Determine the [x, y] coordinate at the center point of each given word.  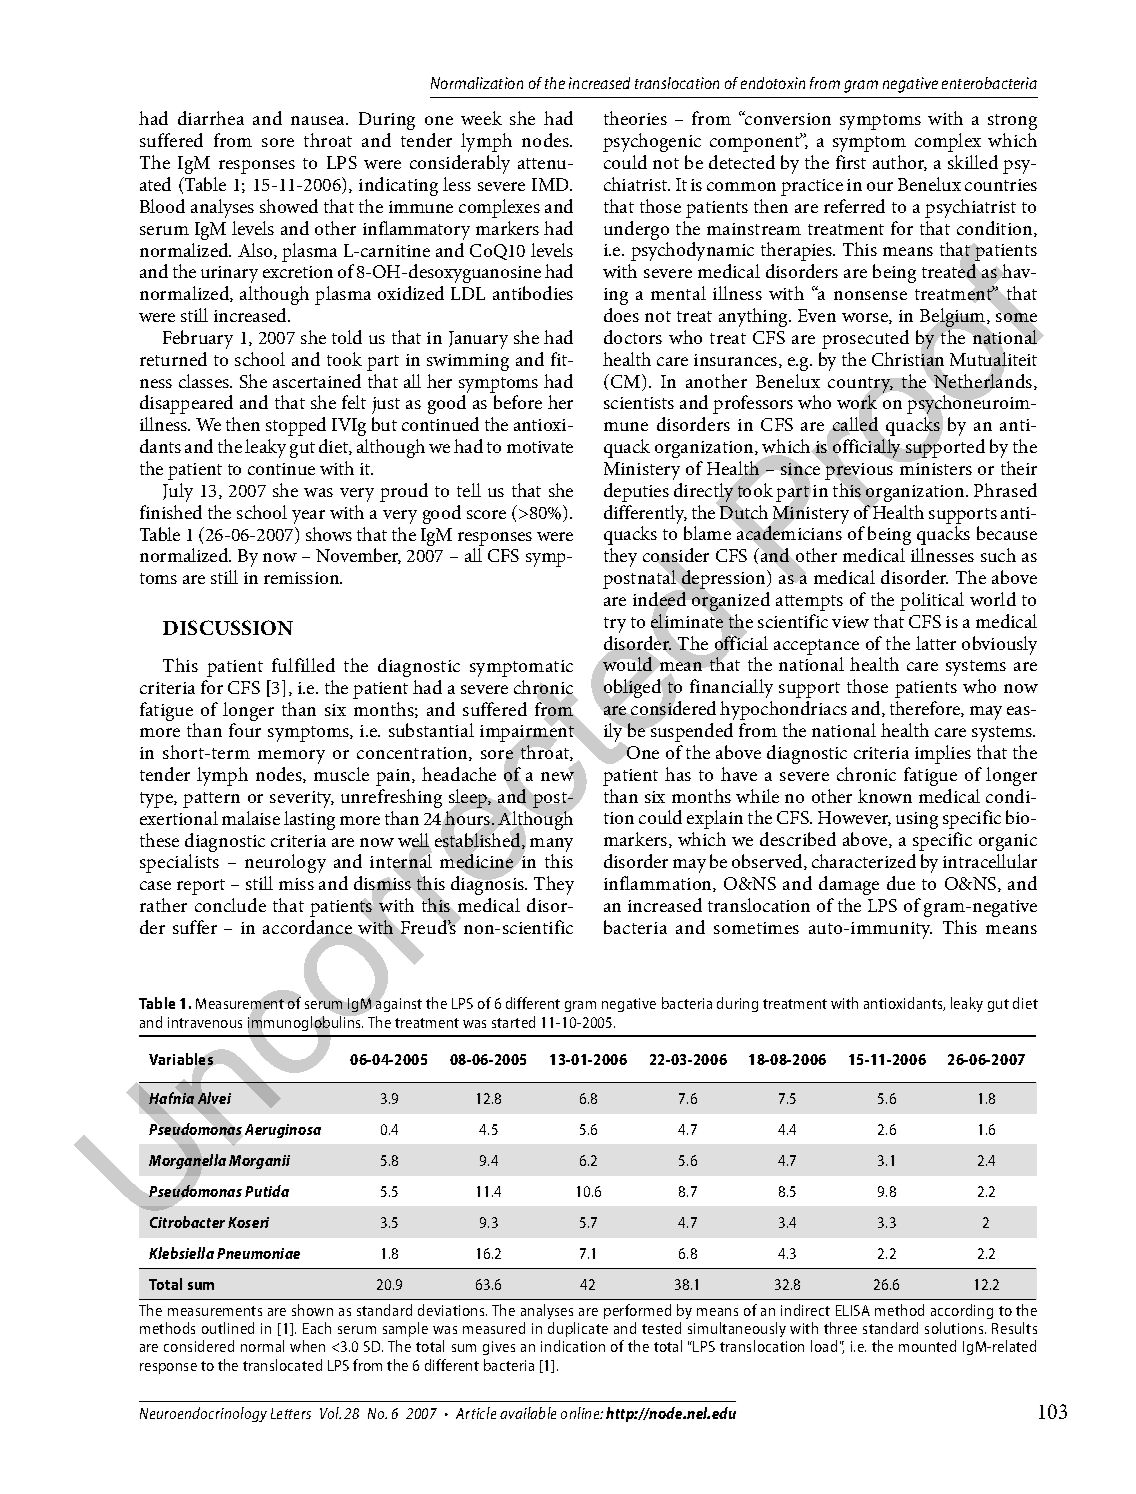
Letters [291, 1413]
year [308, 517]
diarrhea [211, 118]
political [932, 601]
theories [635, 118]
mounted [927, 1346]
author [900, 163]
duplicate [578, 1329]
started [513, 1022]
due [901, 883]
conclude [230, 905]
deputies [636, 492]
